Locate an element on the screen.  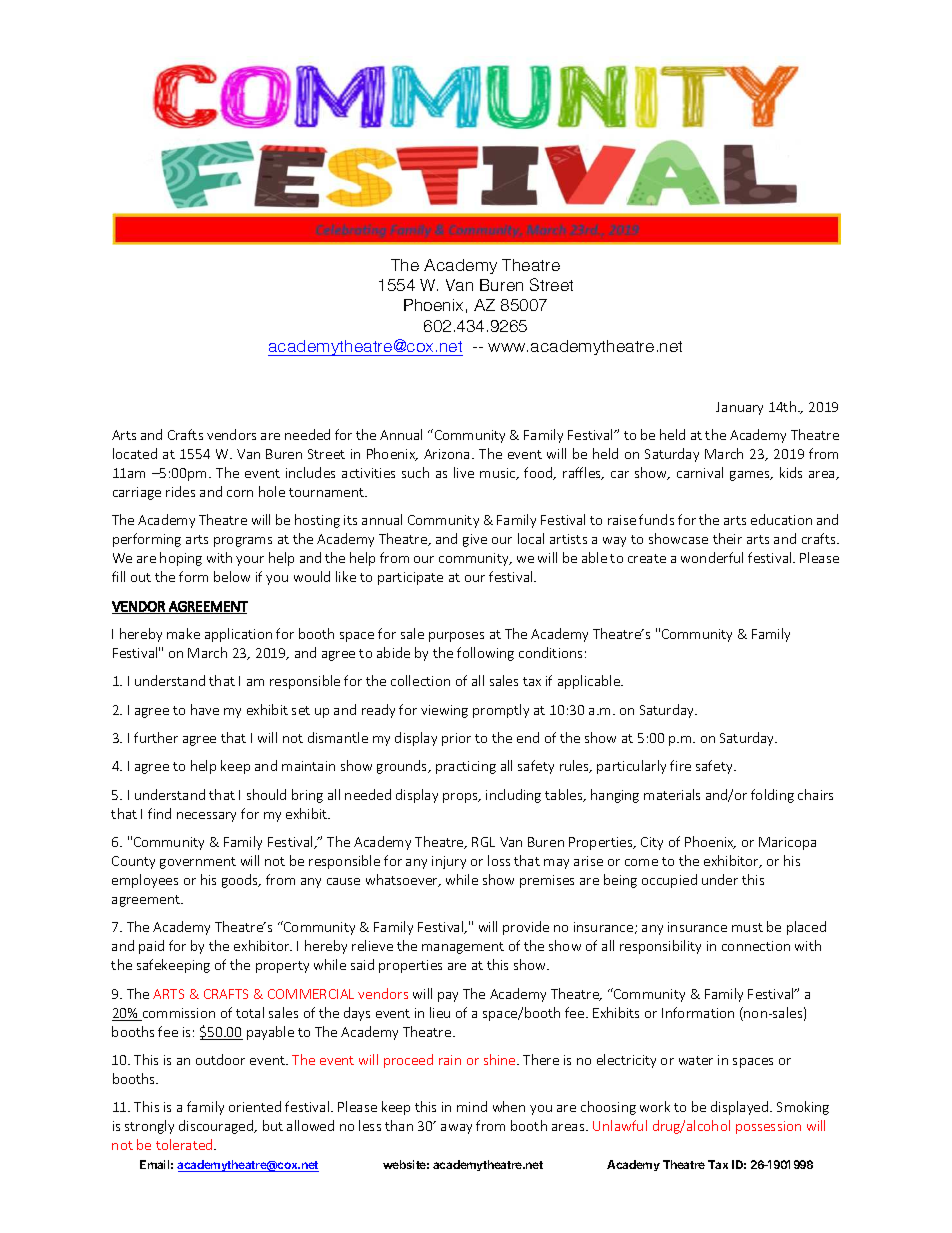
make is located at coordinates (183, 633).
